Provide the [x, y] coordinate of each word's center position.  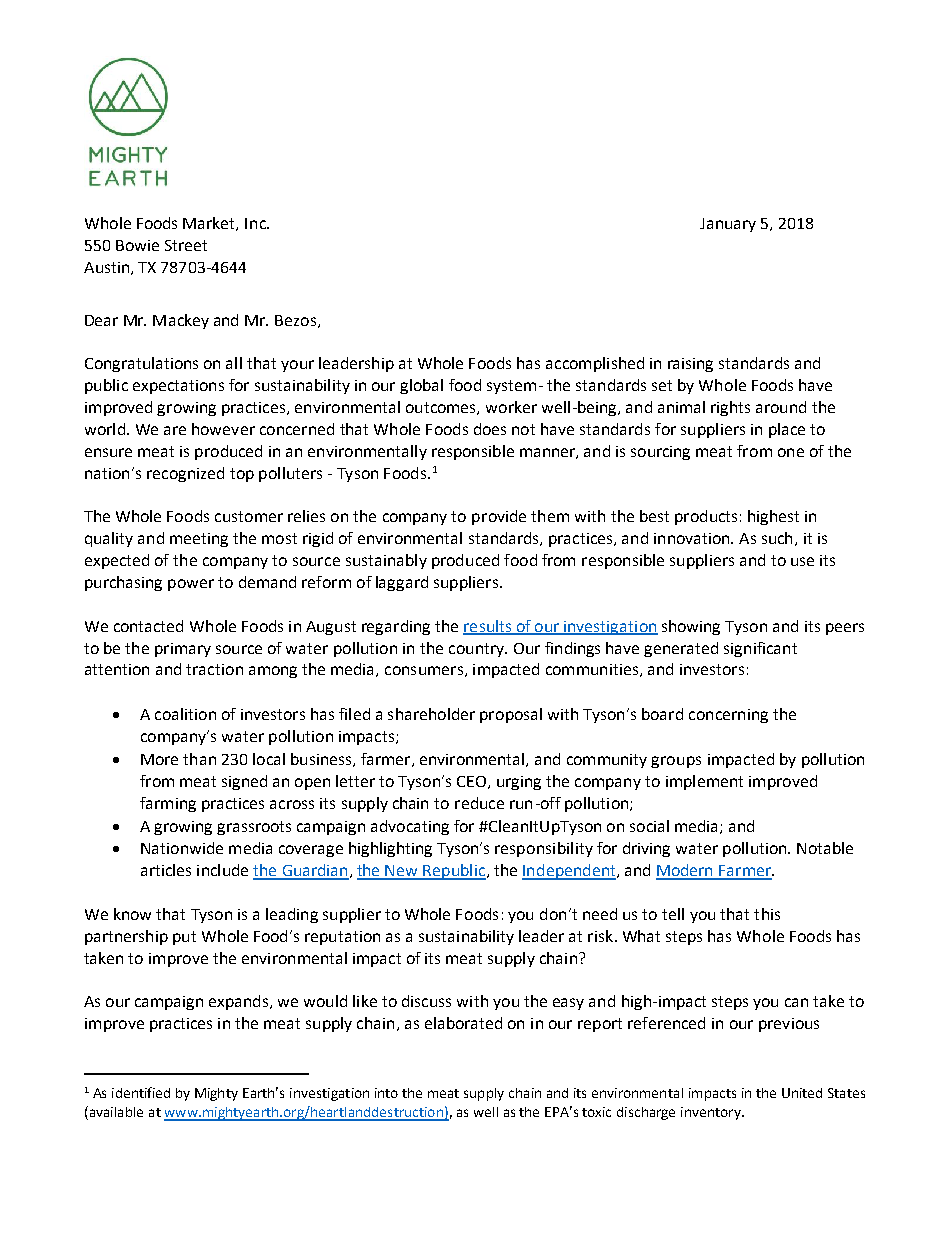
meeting [199, 540]
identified [141, 1092]
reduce [479, 803]
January [728, 225]
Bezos [295, 320]
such [777, 538]
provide [499, 517]
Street [186, 245]
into [386, 1093]
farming [168, 804]
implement [704, 782]
